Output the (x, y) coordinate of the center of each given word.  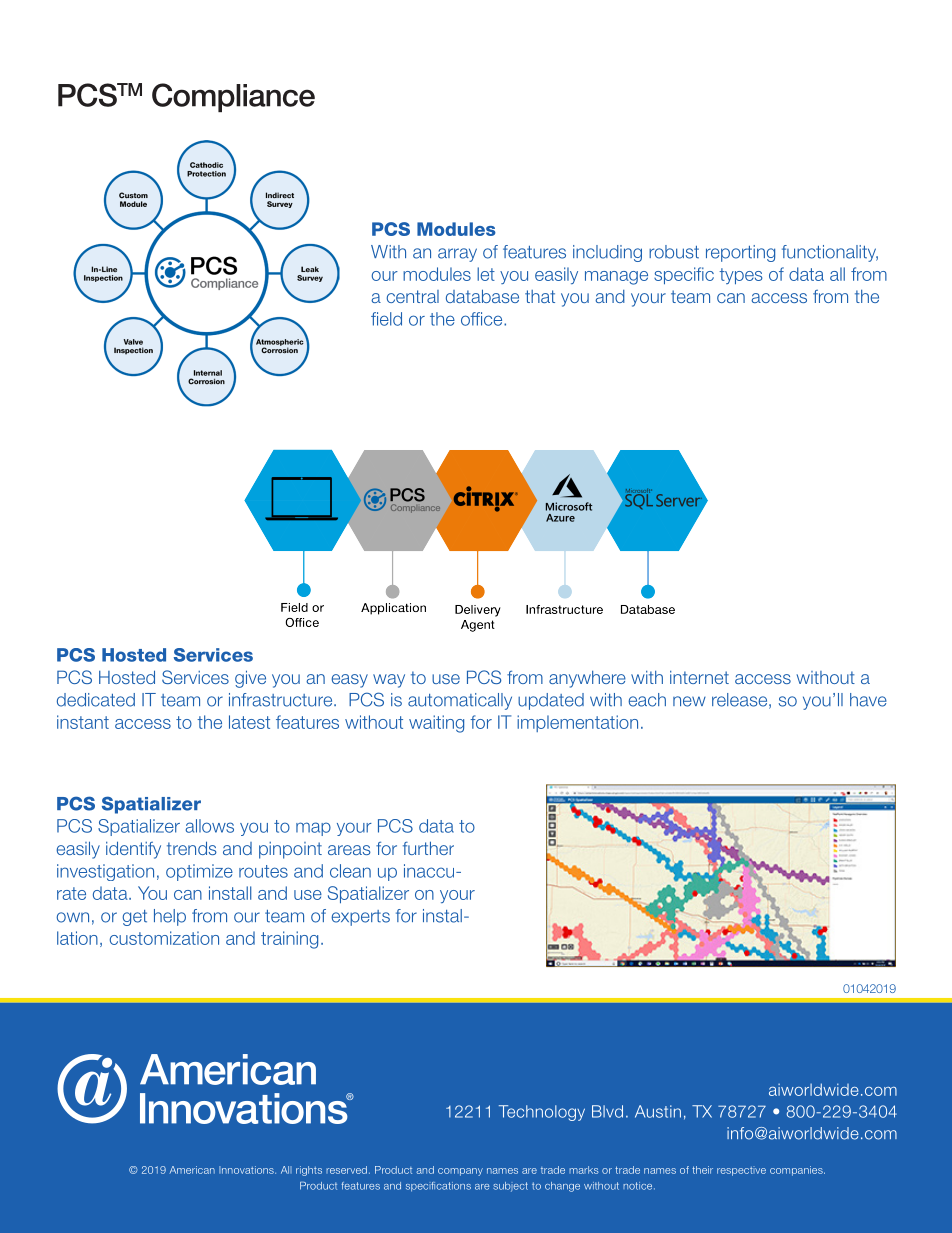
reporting (740, 253)
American (192, 1170)
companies (797, 1171)
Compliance (233, 97)
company (460, 1172)
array (457, 255)
